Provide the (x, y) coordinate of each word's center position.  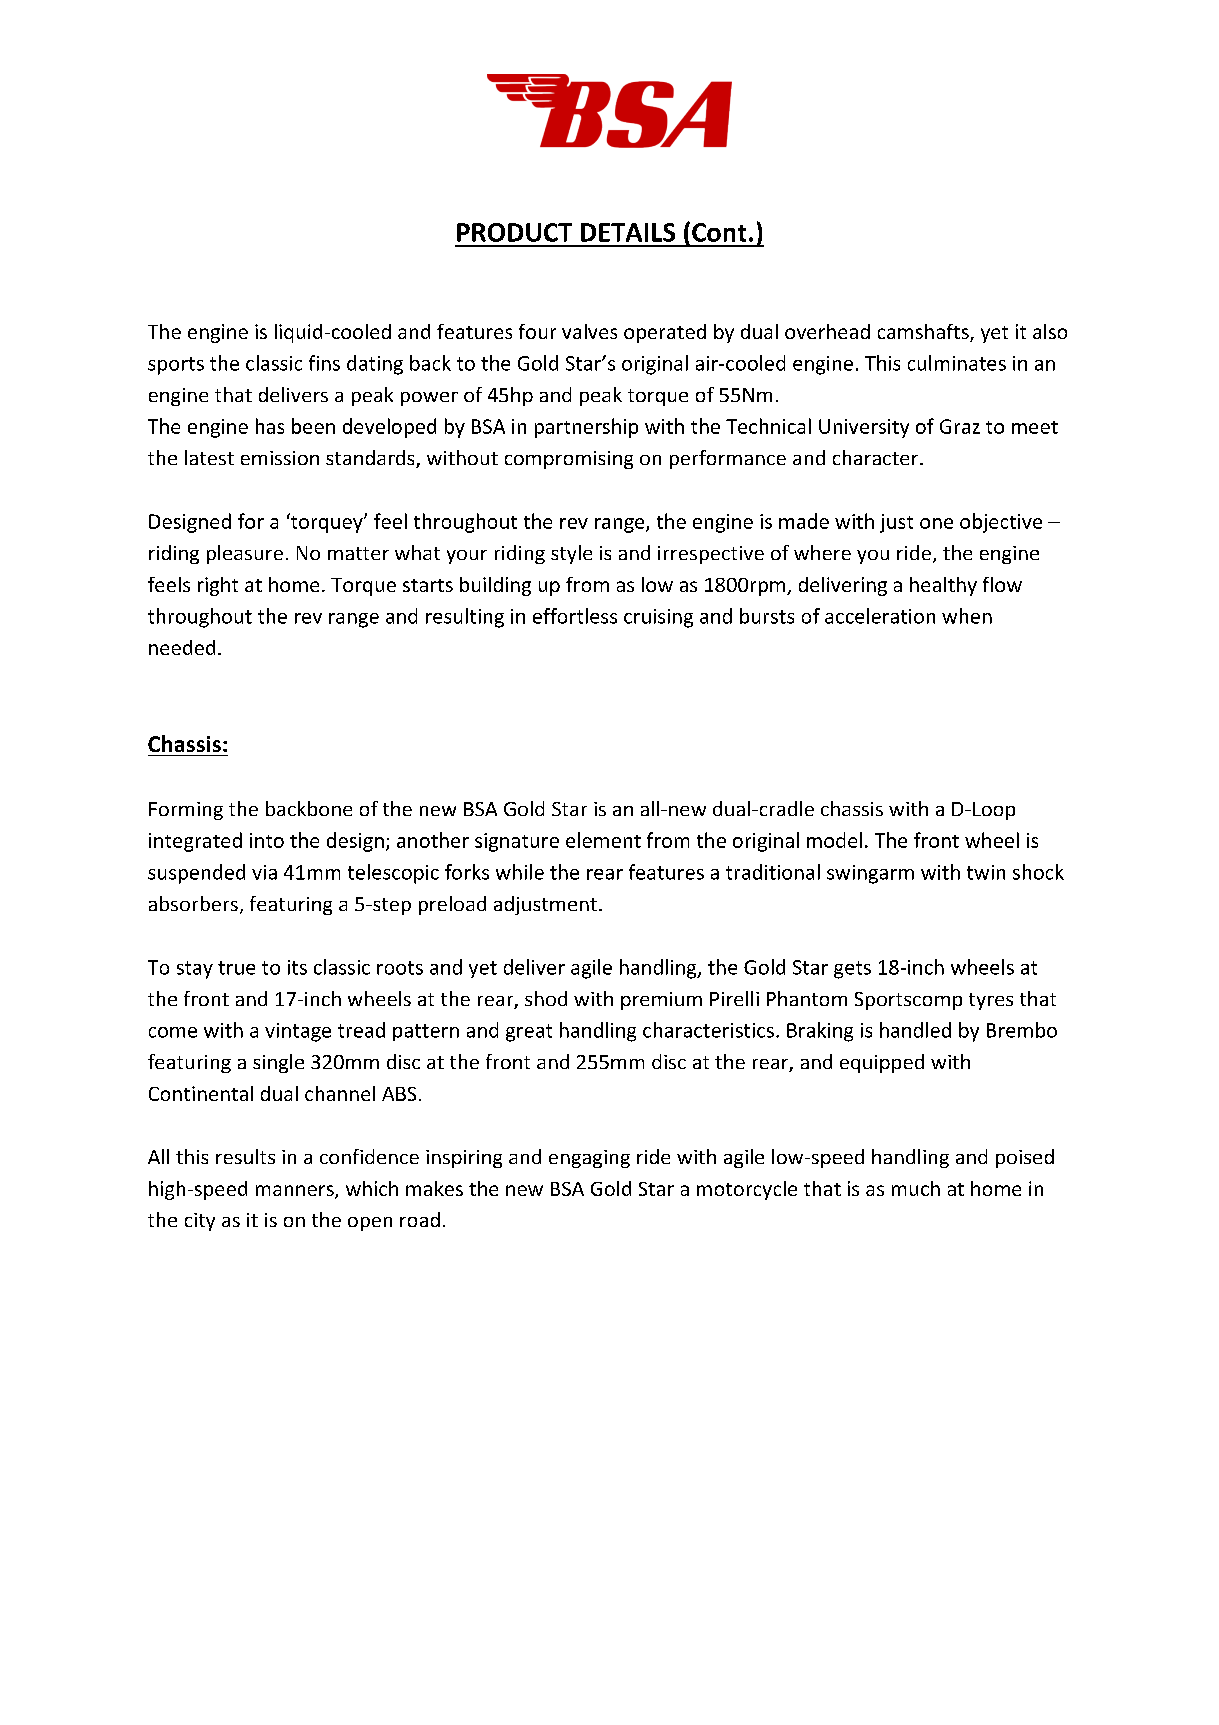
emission (280, 458)
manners (296, 1192)
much (916, 1188)
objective (1001, 523)
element (603, 840)
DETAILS (628, 232)
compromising (569, 460)
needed (182, 647)
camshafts (924, 333)
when (967, 616)
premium (661, 1001)
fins (324, 363)
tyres (991, 1001)
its (297, 967)
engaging (589, 1159)
